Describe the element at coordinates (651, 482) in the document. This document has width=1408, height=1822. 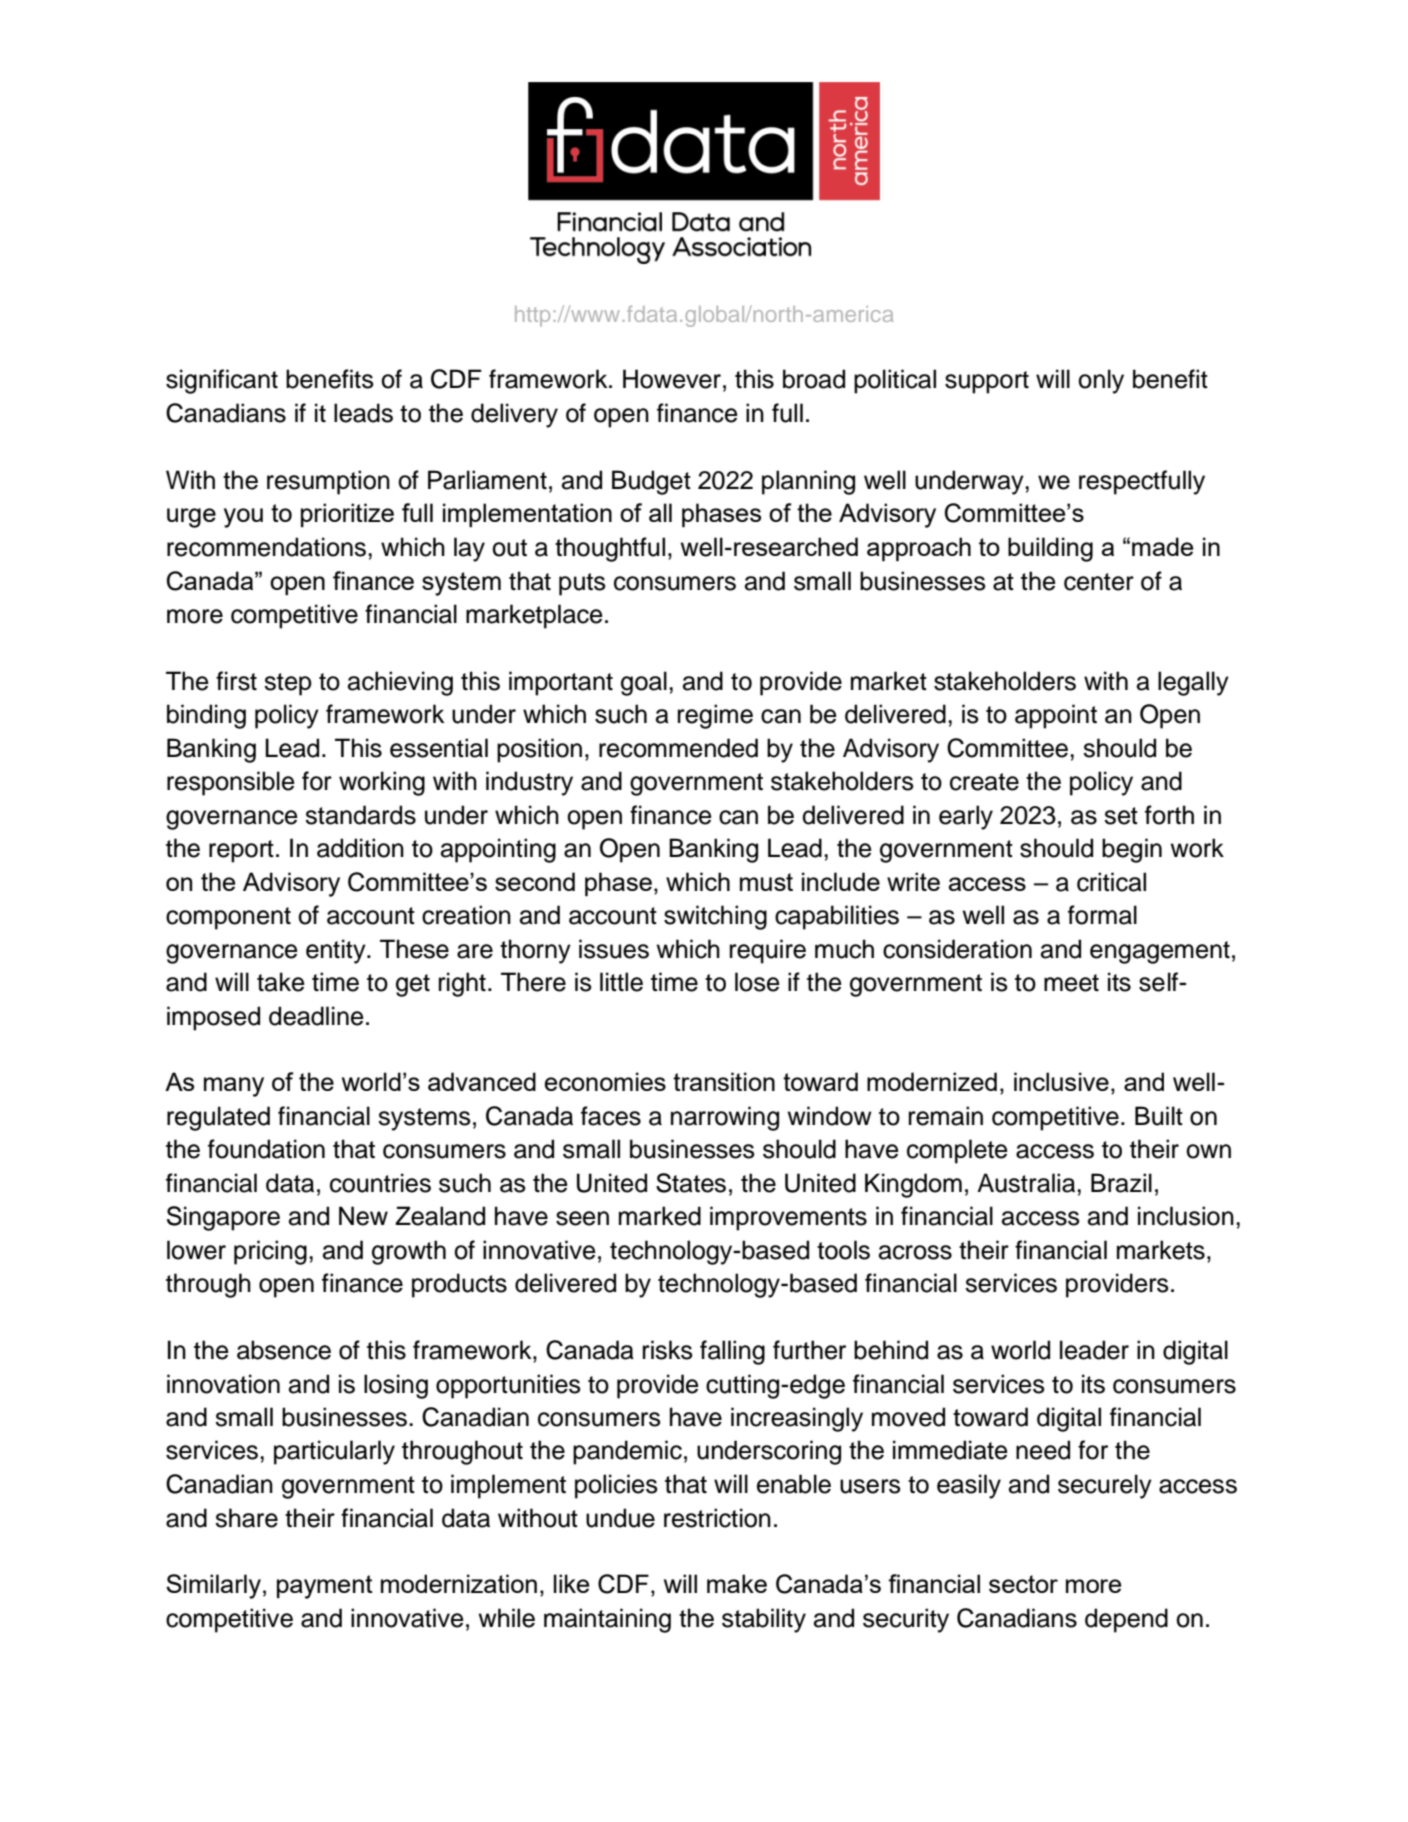
I see `Budget` at that location.
